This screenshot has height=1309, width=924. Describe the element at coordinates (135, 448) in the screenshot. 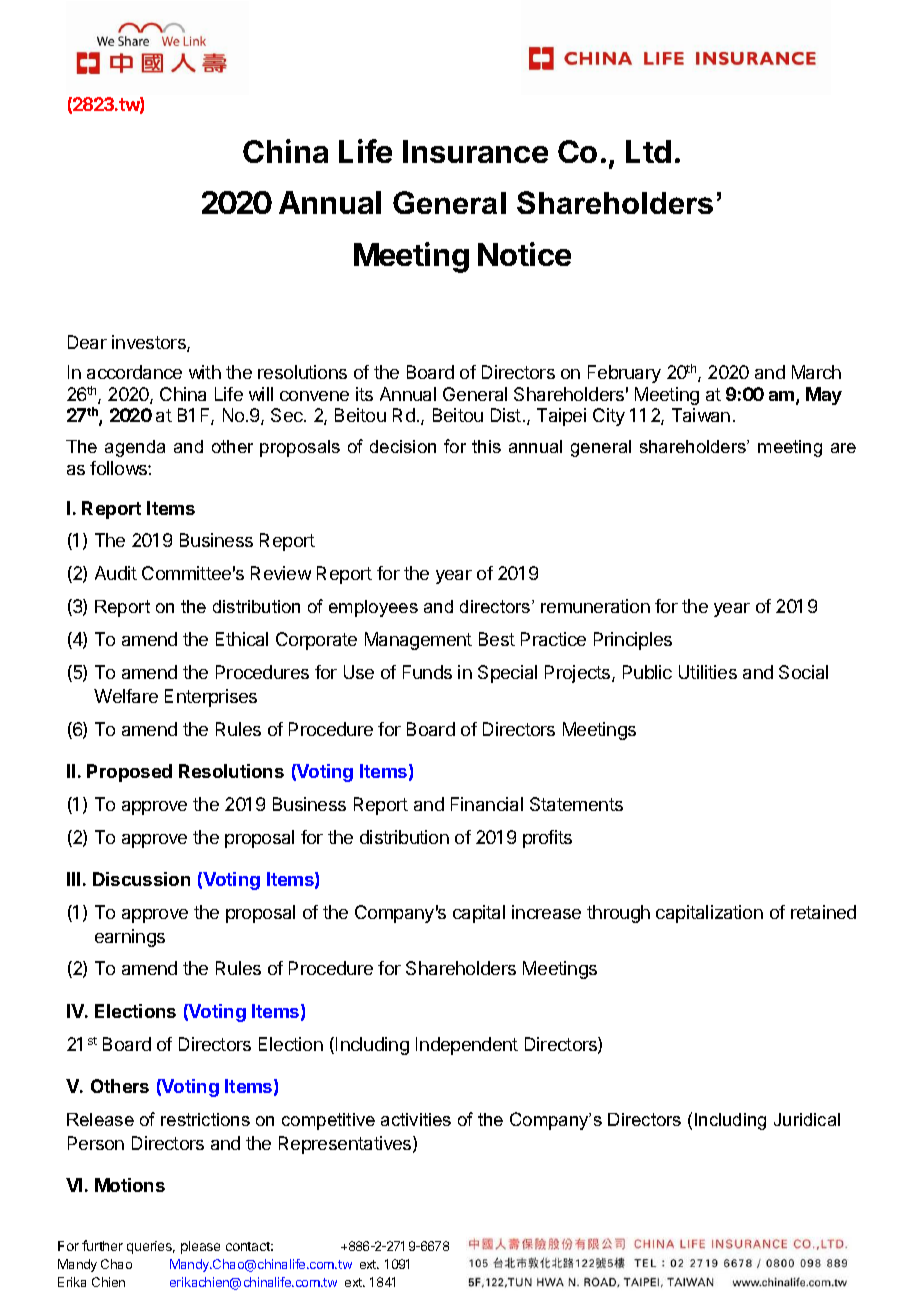

I see `agenda` at that location.
